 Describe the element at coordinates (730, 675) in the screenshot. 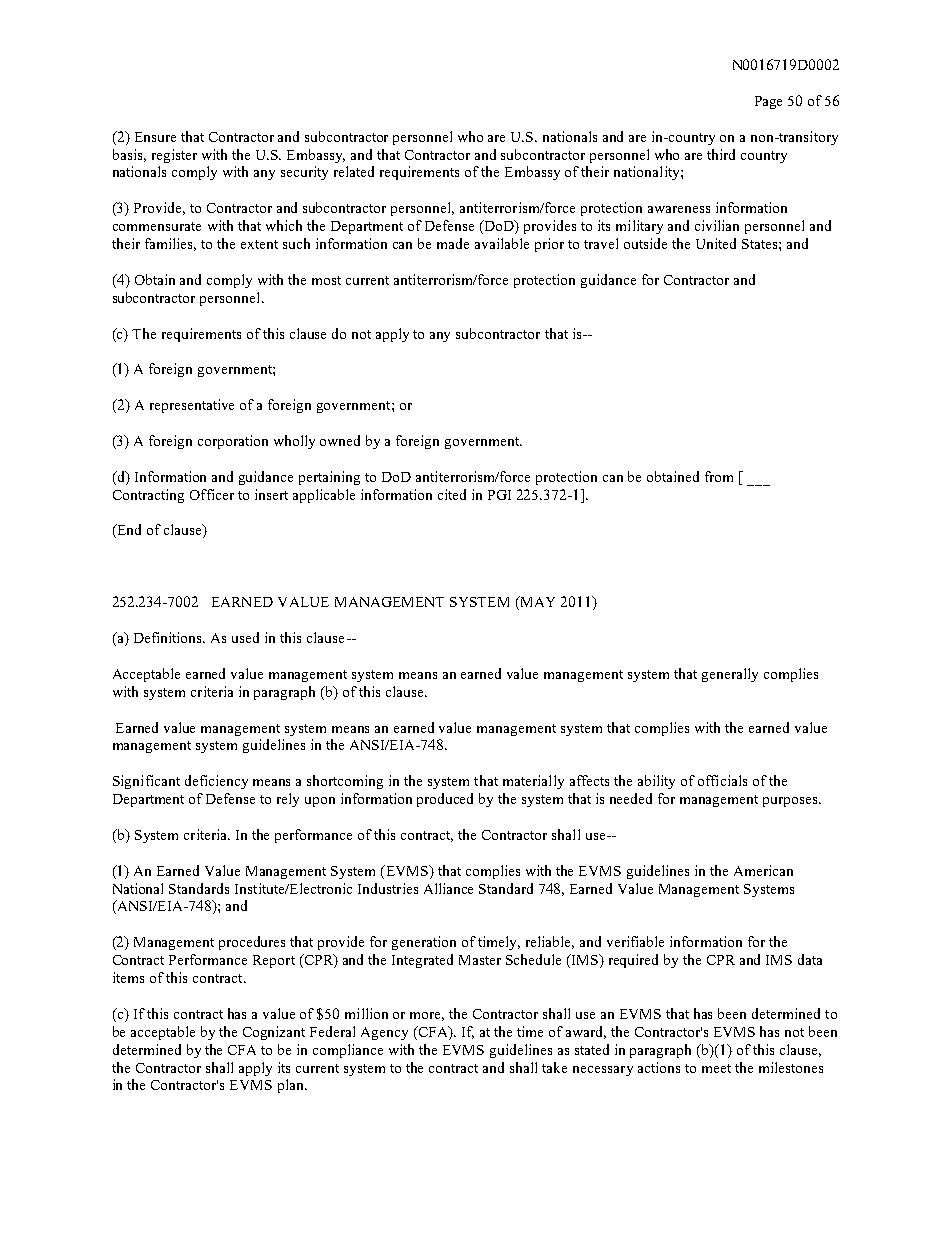

I see `generally` at that location.
